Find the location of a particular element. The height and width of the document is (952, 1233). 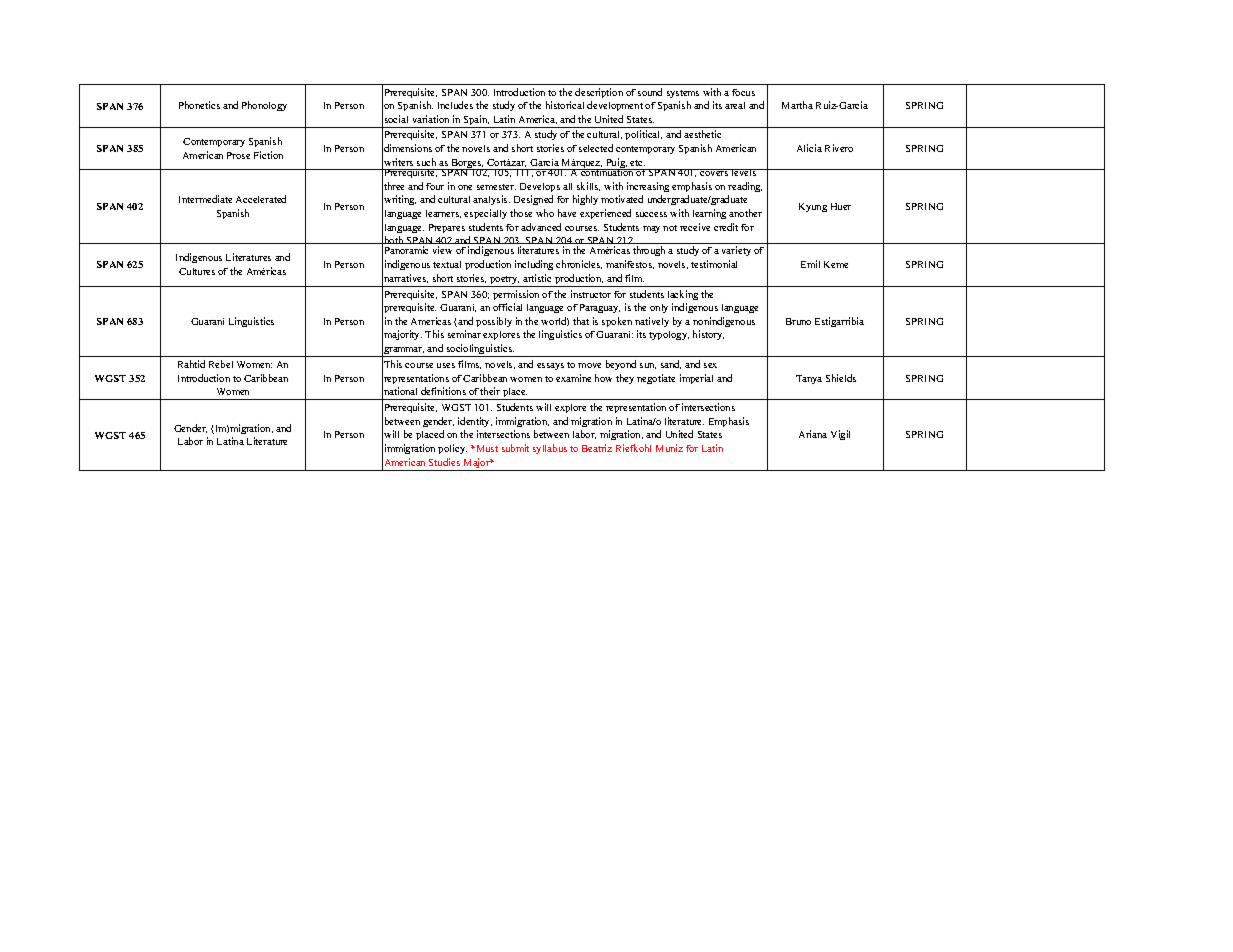

Studies is located at coordinates (444, 462).
